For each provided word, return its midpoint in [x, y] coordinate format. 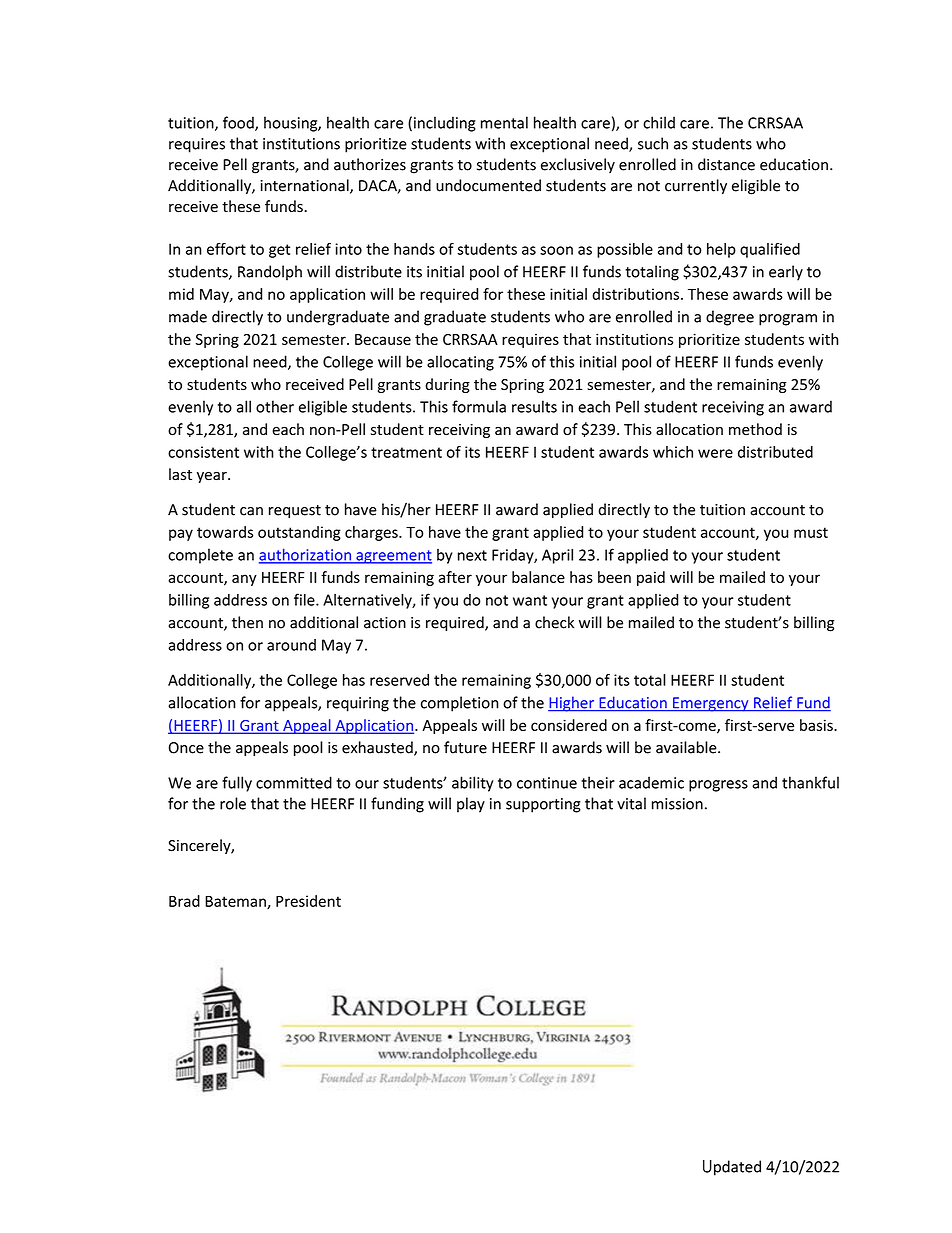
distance [726, 164]
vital [631, 803]
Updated [732, 1168]
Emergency [711, 704]
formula [479, 406]
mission [677, 804]
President [308, 901]
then [247, 622]
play [471, 805]
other [275, 406]
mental [504, 122]
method [755, 429]
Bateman [236, 902]
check [554, 622]
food [239, 123]
